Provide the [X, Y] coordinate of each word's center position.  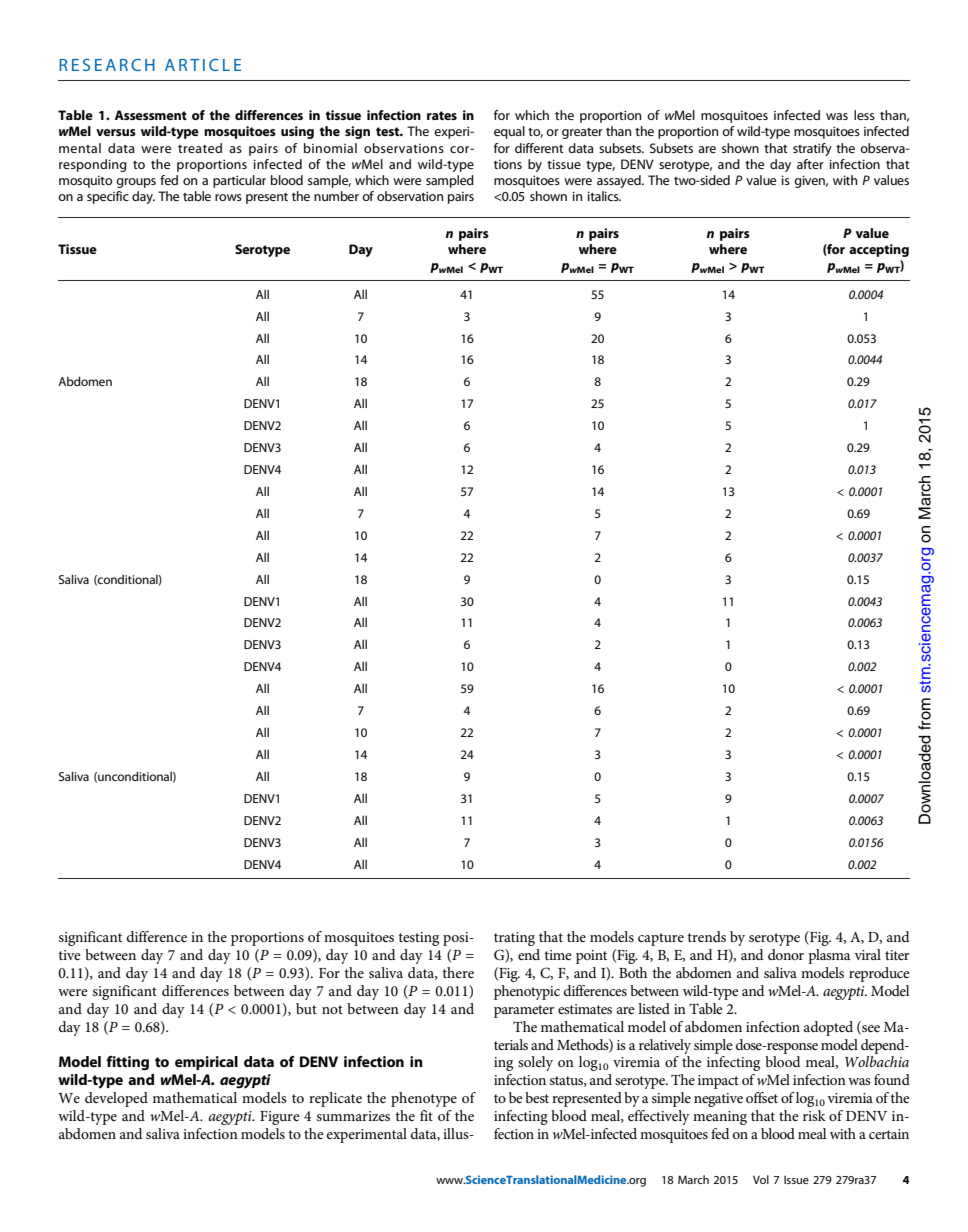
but [306, 1008]
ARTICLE [203, 65]
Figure [280, 1118]
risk [814, 1115]
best [537, 1097]
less [864, 115]
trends [706, 936]
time [558, 955]
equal [509, 132]
